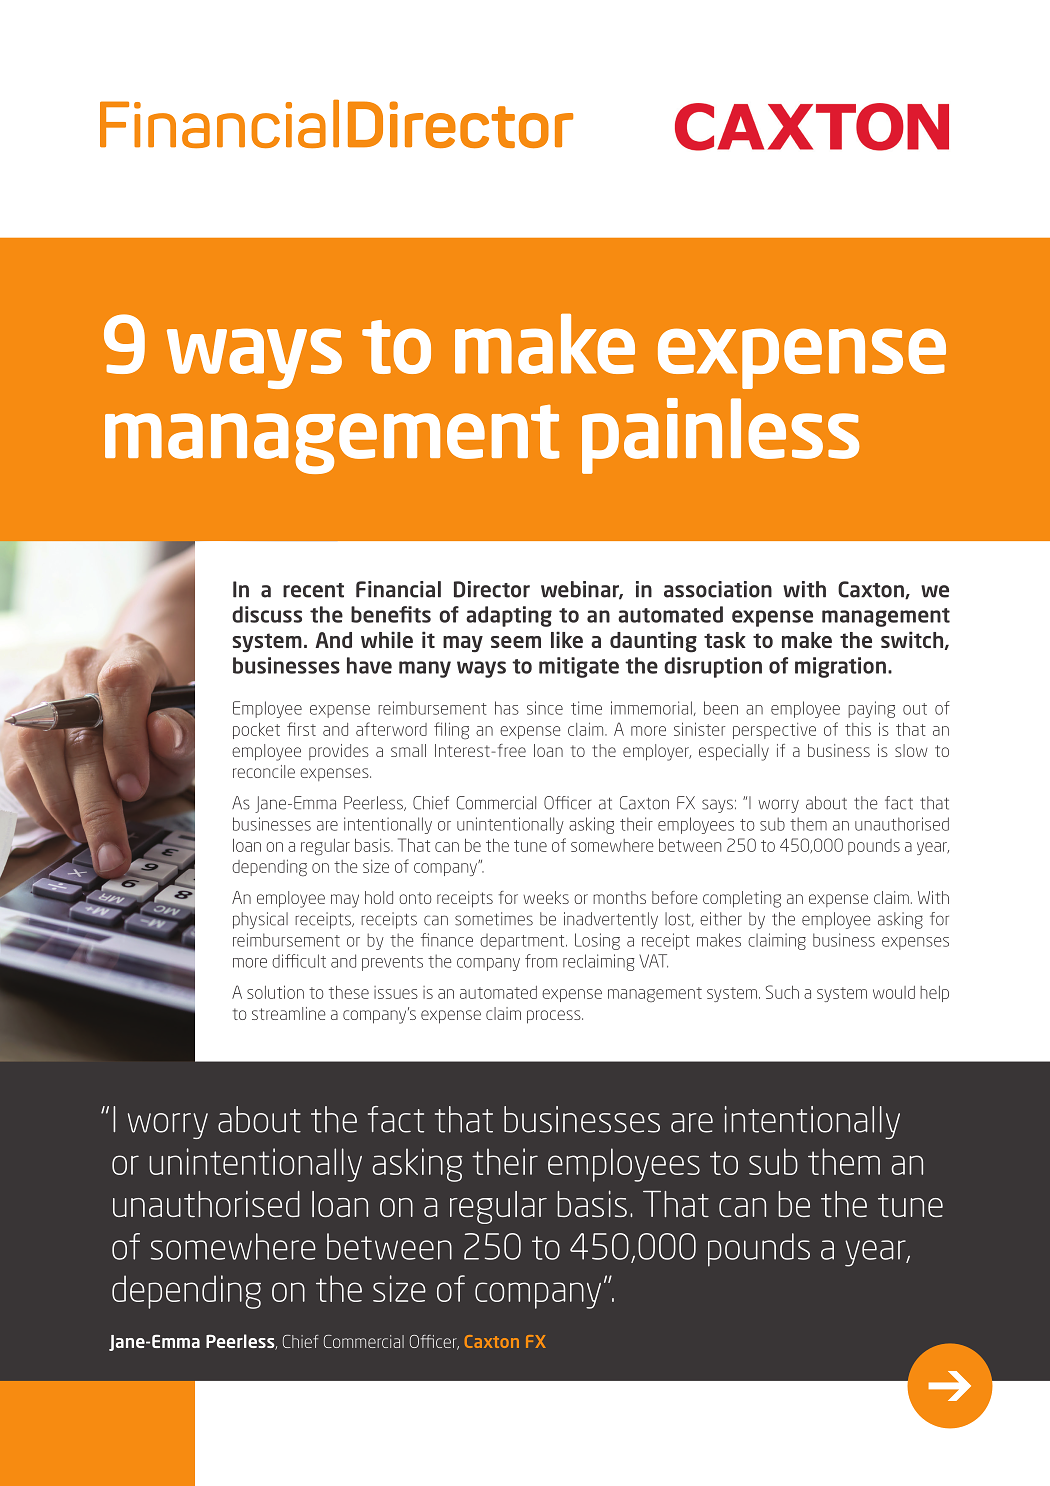 Image resolution: width=1050 pixels, height=1486 pixels. Describe the element at coordinates (858, 729) in the document. I see `this` at that location.
